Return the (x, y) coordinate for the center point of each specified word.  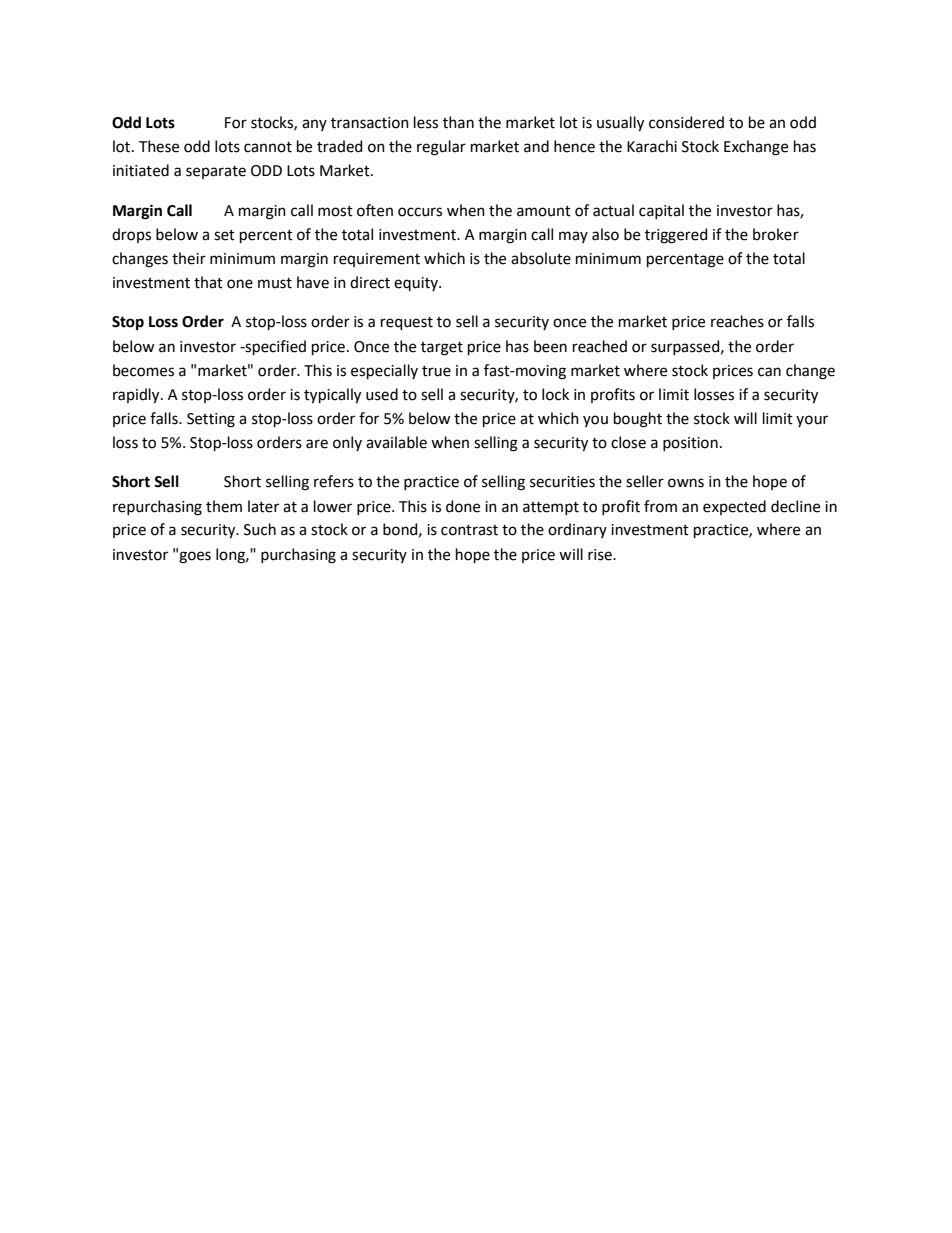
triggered (676, 236)
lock (555, 394)
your (812, 421)
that (208, 282)
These (159, 146)
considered (686, 122)
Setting (211, 420)
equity (417, 284)
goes (195, 557)
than (458, 122)
